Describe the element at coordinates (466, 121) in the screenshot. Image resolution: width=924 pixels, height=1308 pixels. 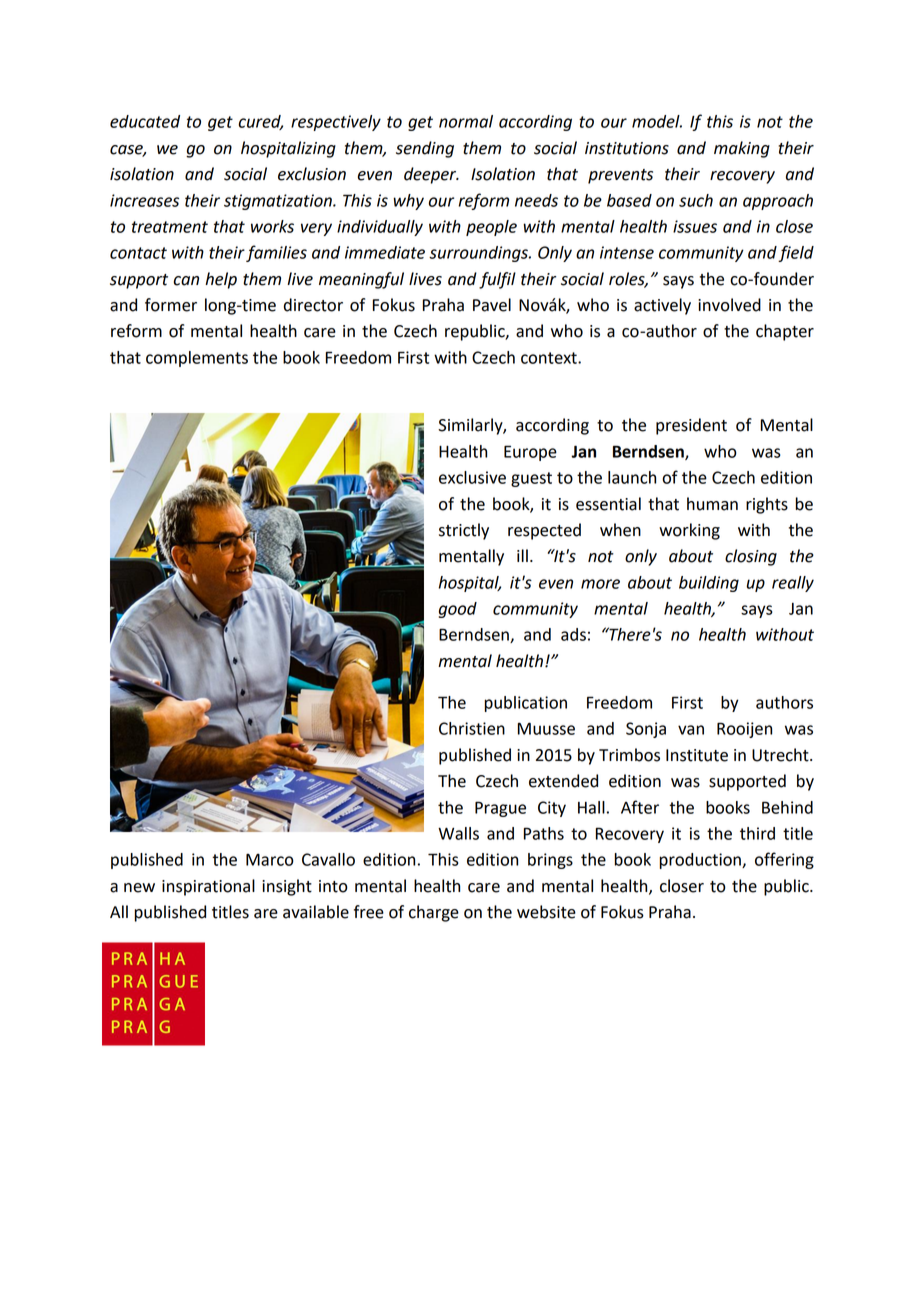
I see `normal` at that location.
